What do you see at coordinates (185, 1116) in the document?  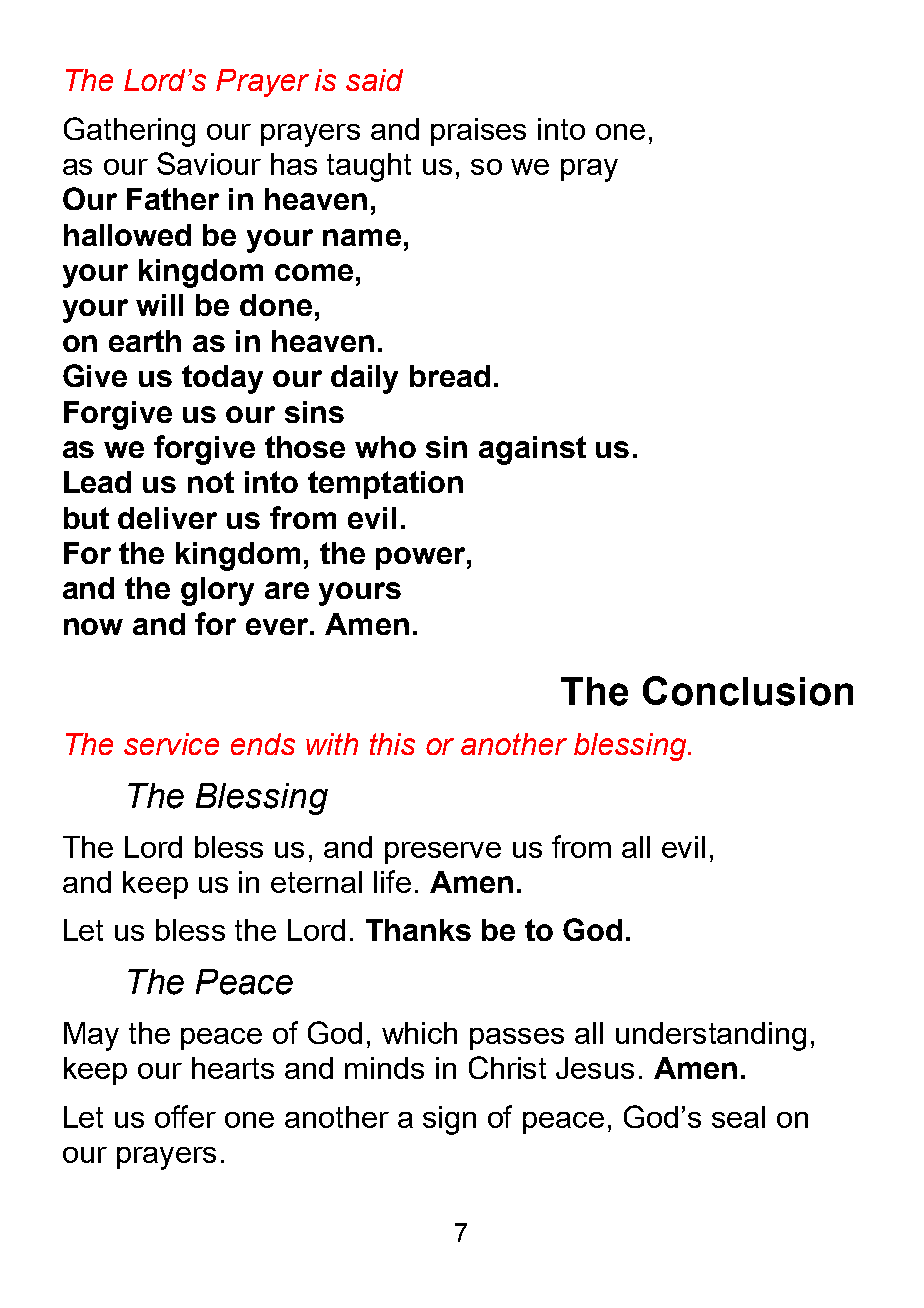 I see `offer` at bounding box center [185, 1116].
